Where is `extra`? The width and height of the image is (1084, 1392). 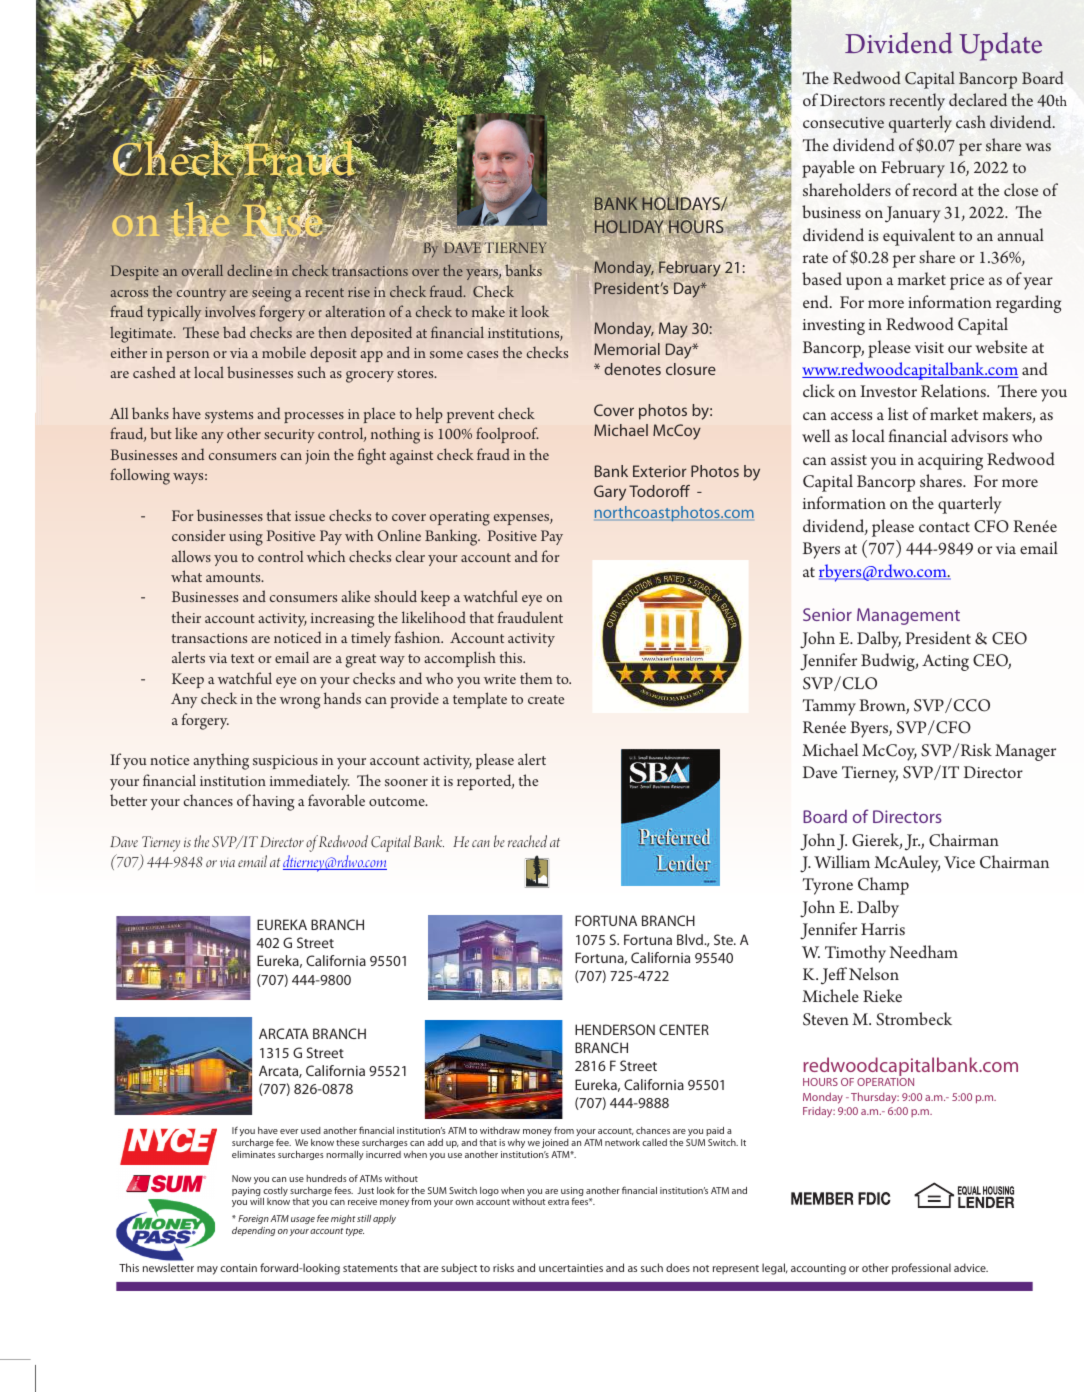 extra is located at coordinates (558, 1202).
